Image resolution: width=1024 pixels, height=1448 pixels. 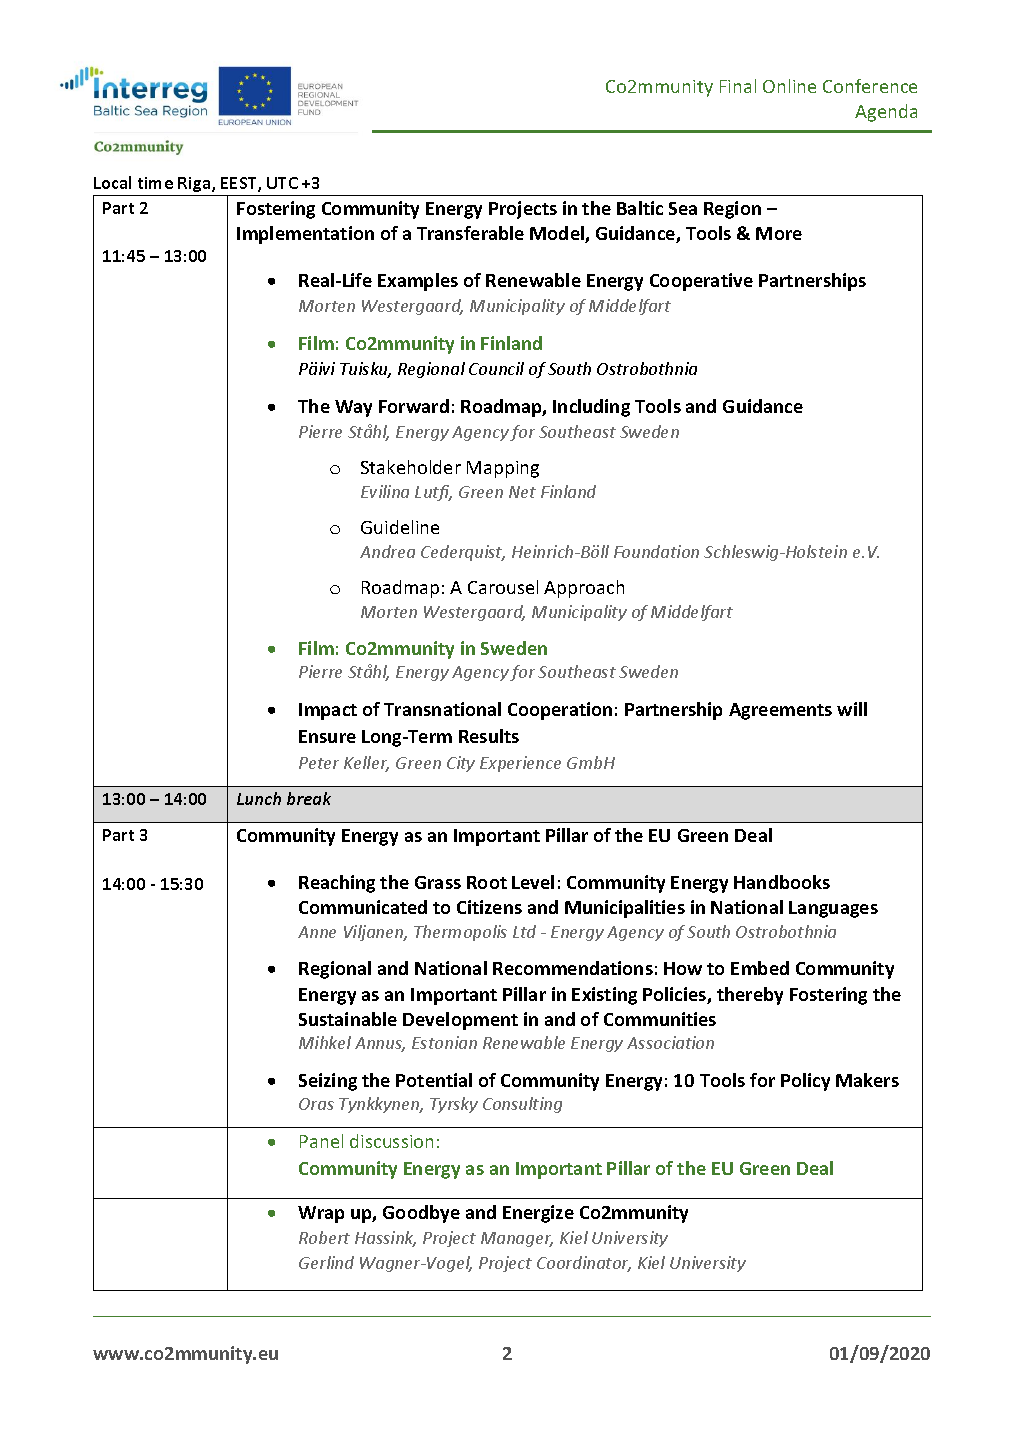 I want to click on Impact, so click(x=328, y=711).
